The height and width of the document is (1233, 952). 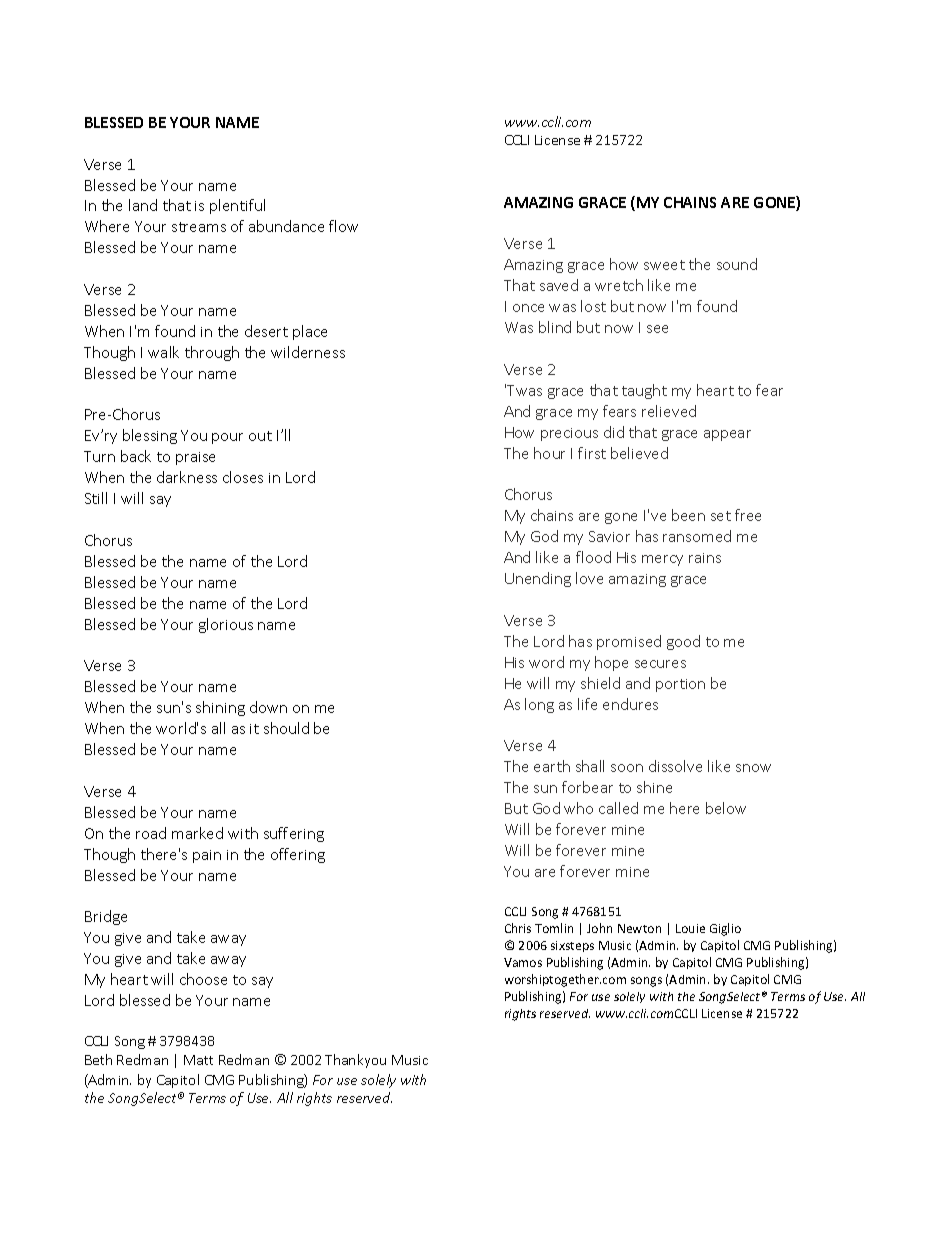 I want to click on dissolve, so click(x=675, y=766).
